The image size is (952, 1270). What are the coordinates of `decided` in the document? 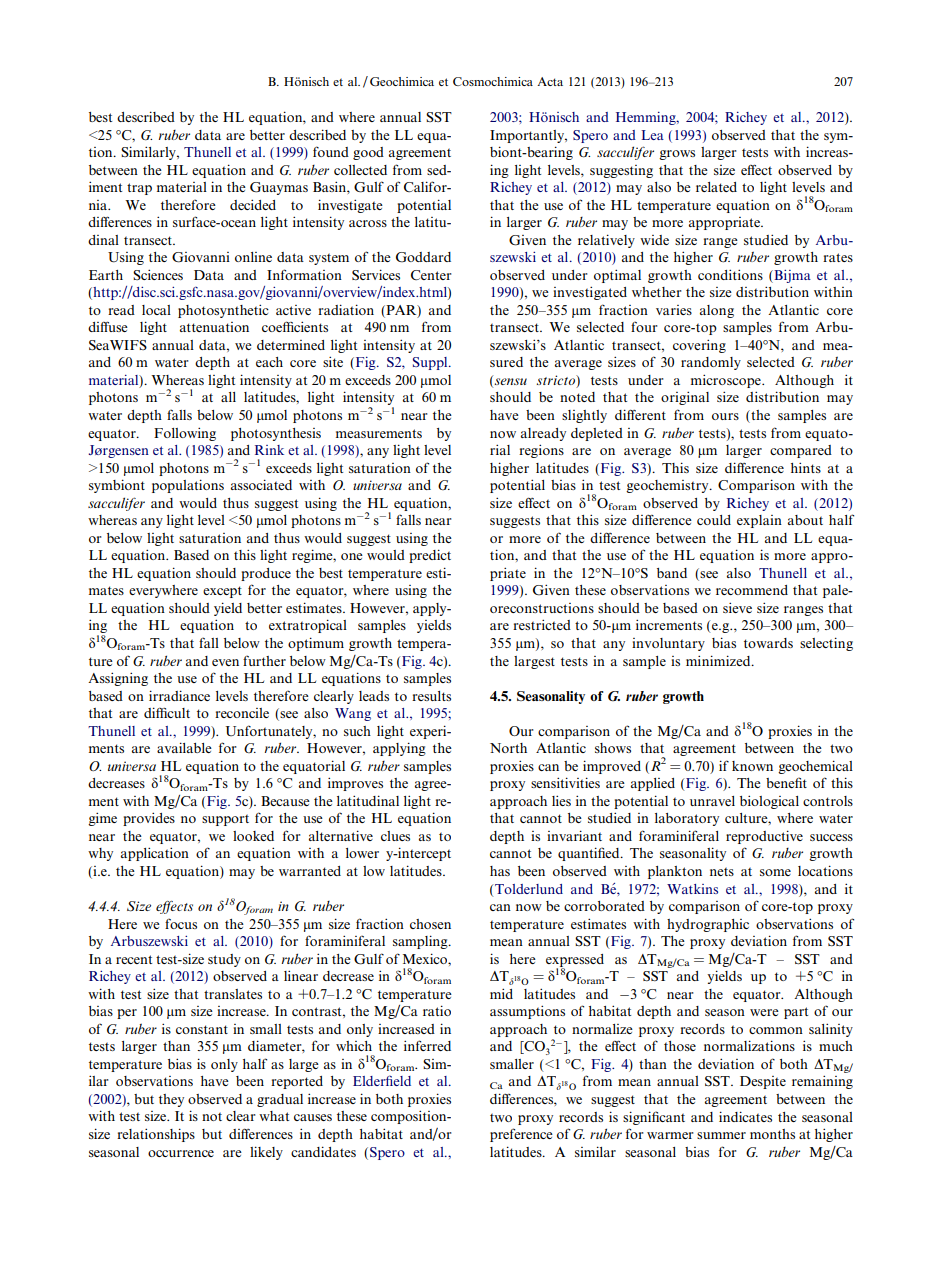 It's located at (253, 204).
